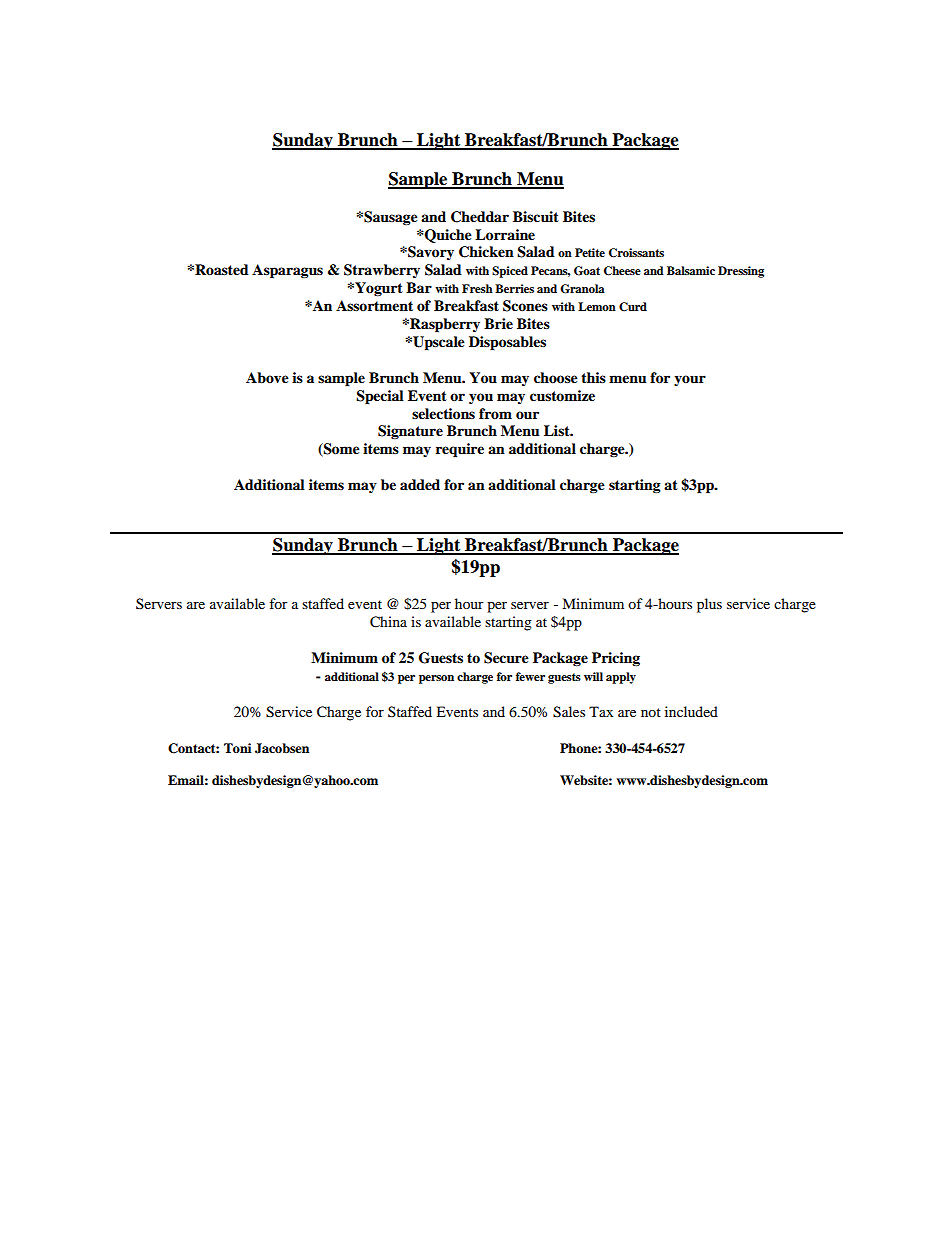  Describe the element at coordinates (460, 450) in the screenshot. I see `require` at that location.
